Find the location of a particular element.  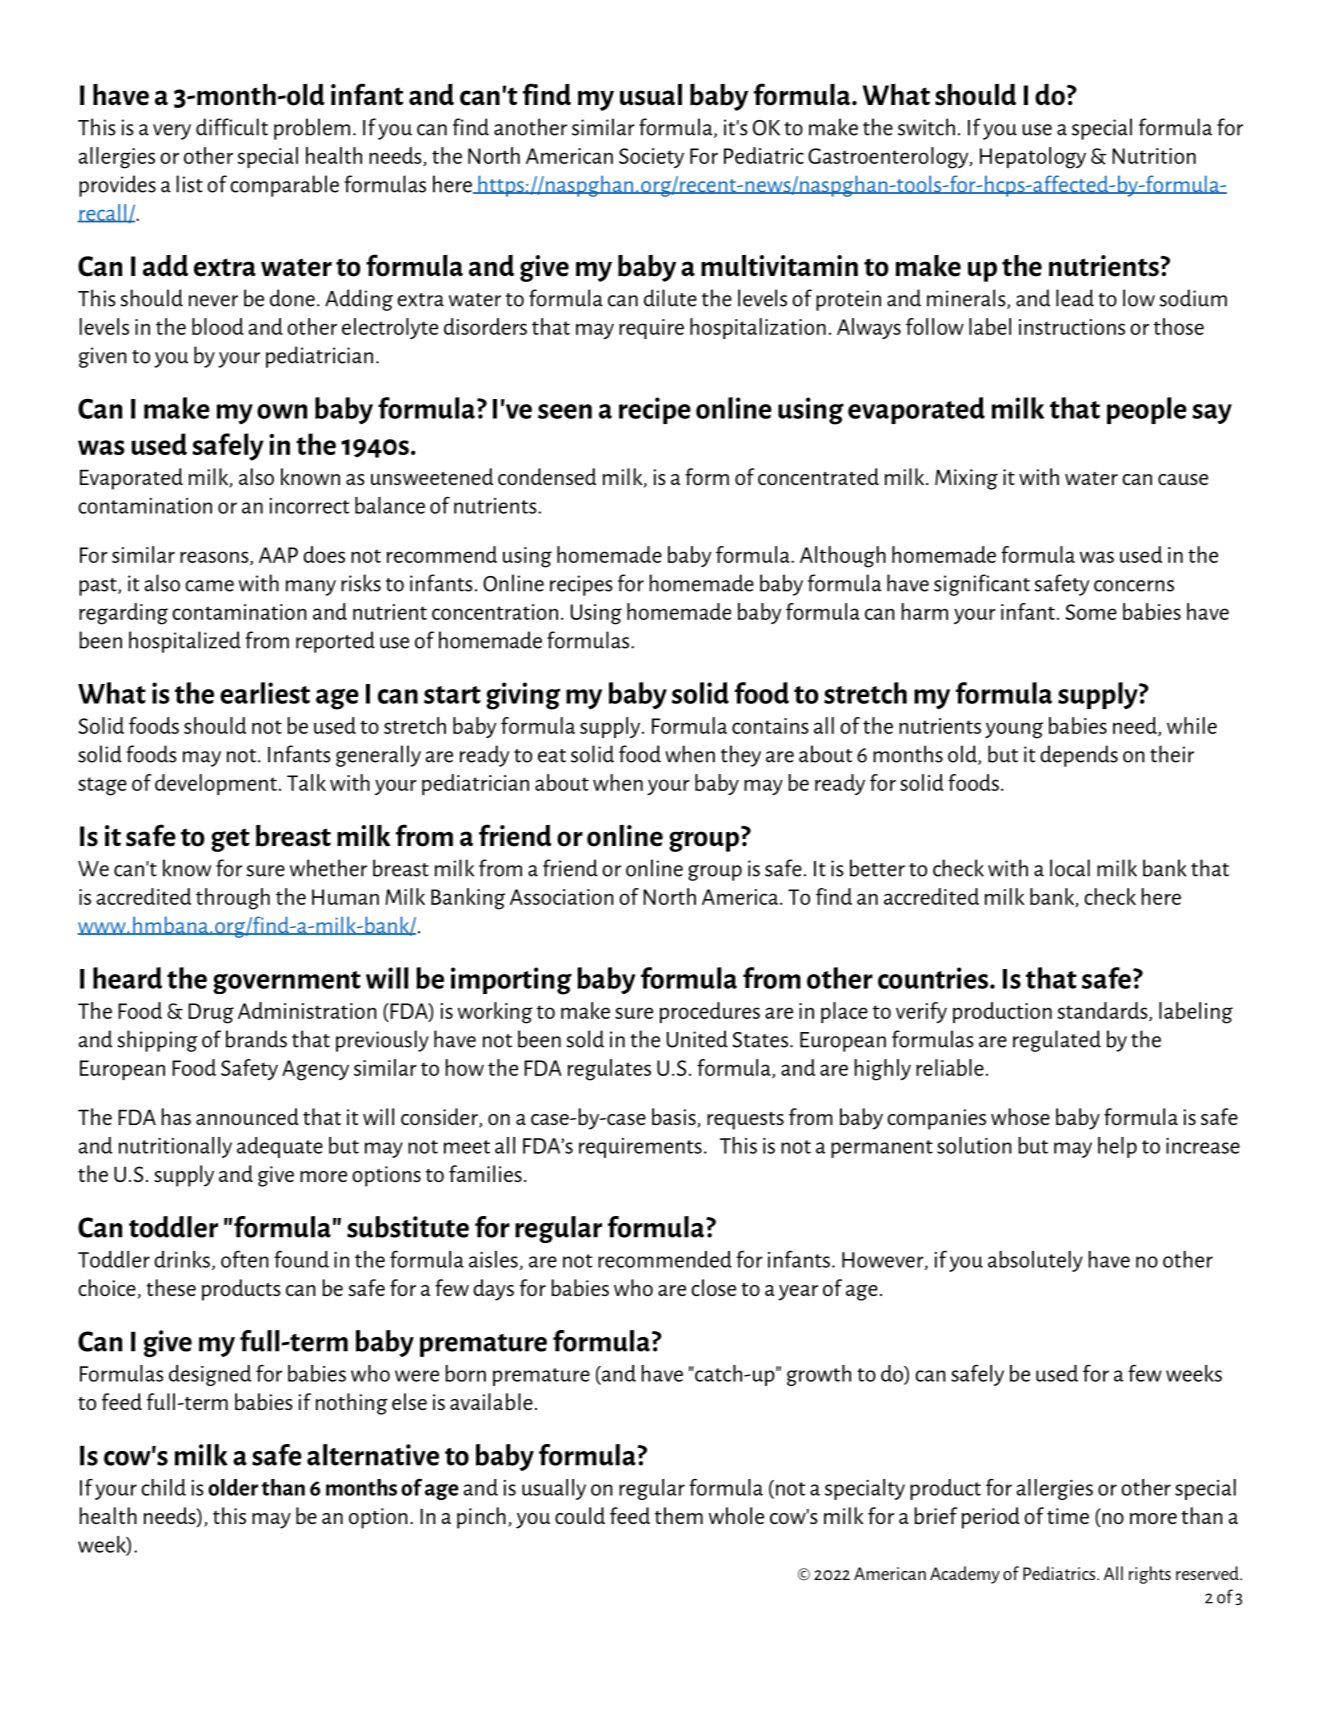

local is located at coordinates (1070, 868).
